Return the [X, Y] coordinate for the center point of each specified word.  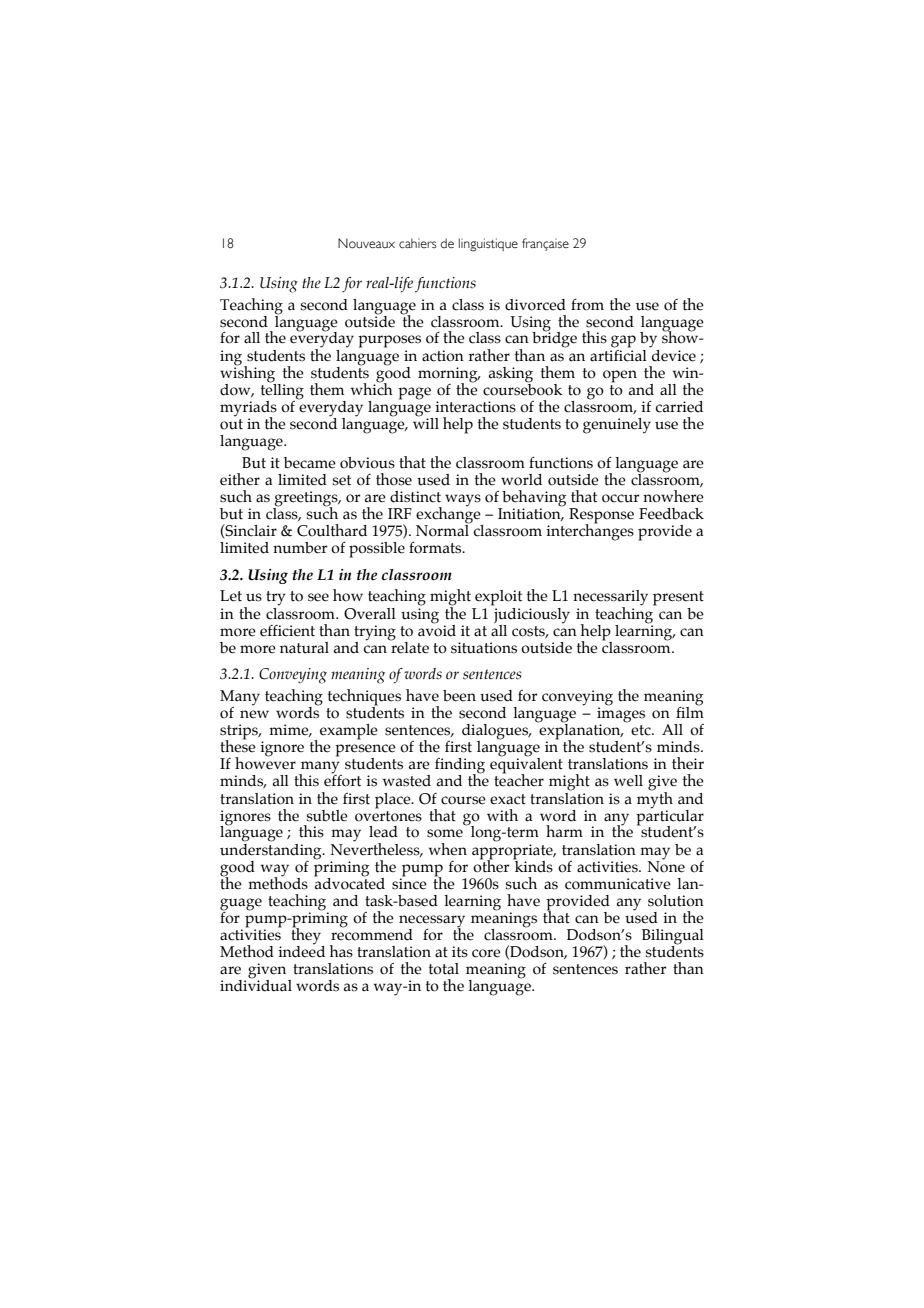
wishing [247, 373]
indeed [301, 951]
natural [304, 648]
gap [623, 341]
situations [484, 648]
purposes [389, 341]
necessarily [610, 599]
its [460, 952]
